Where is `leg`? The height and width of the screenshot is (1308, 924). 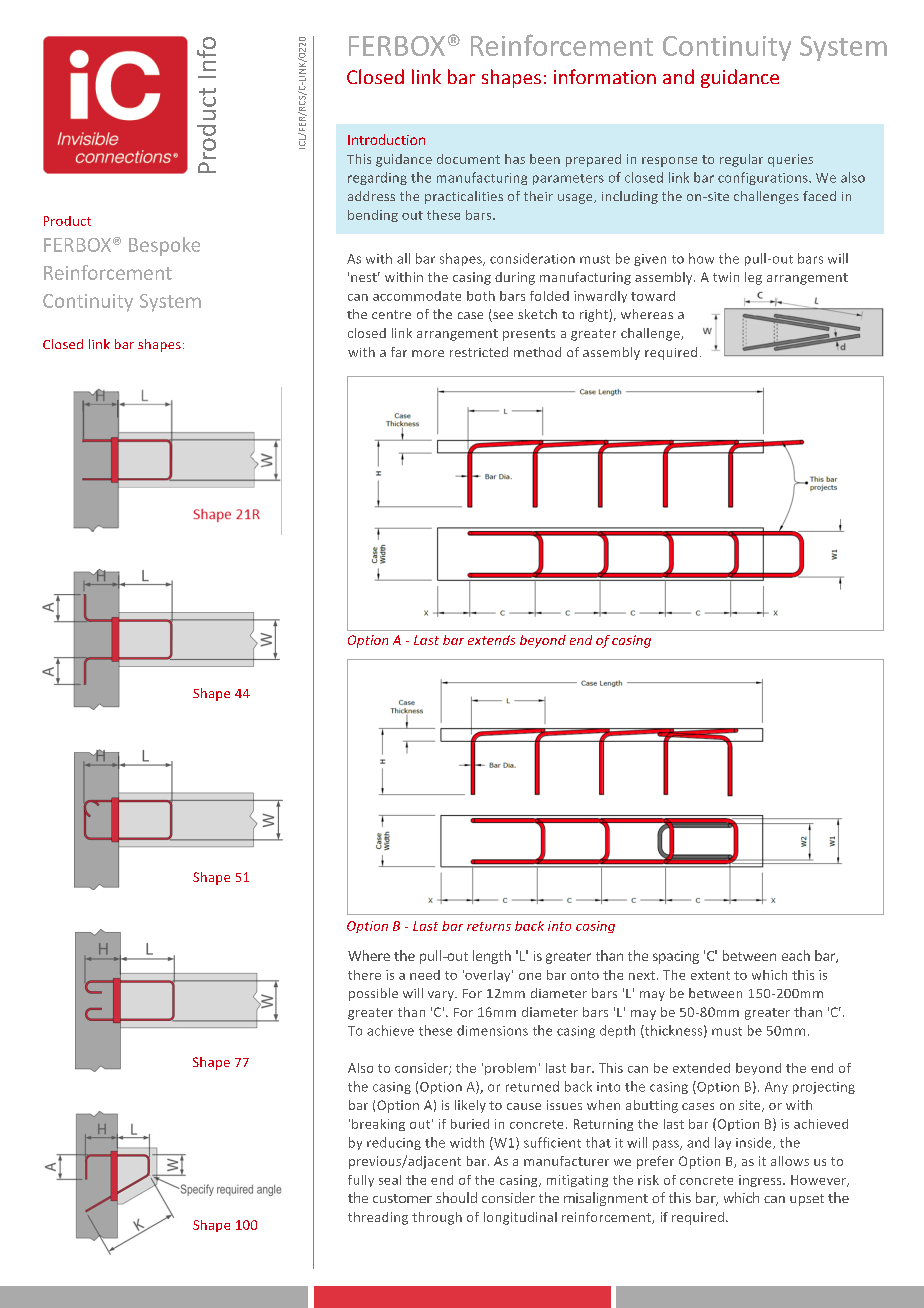
leg is located at coordinates (753, 278).
